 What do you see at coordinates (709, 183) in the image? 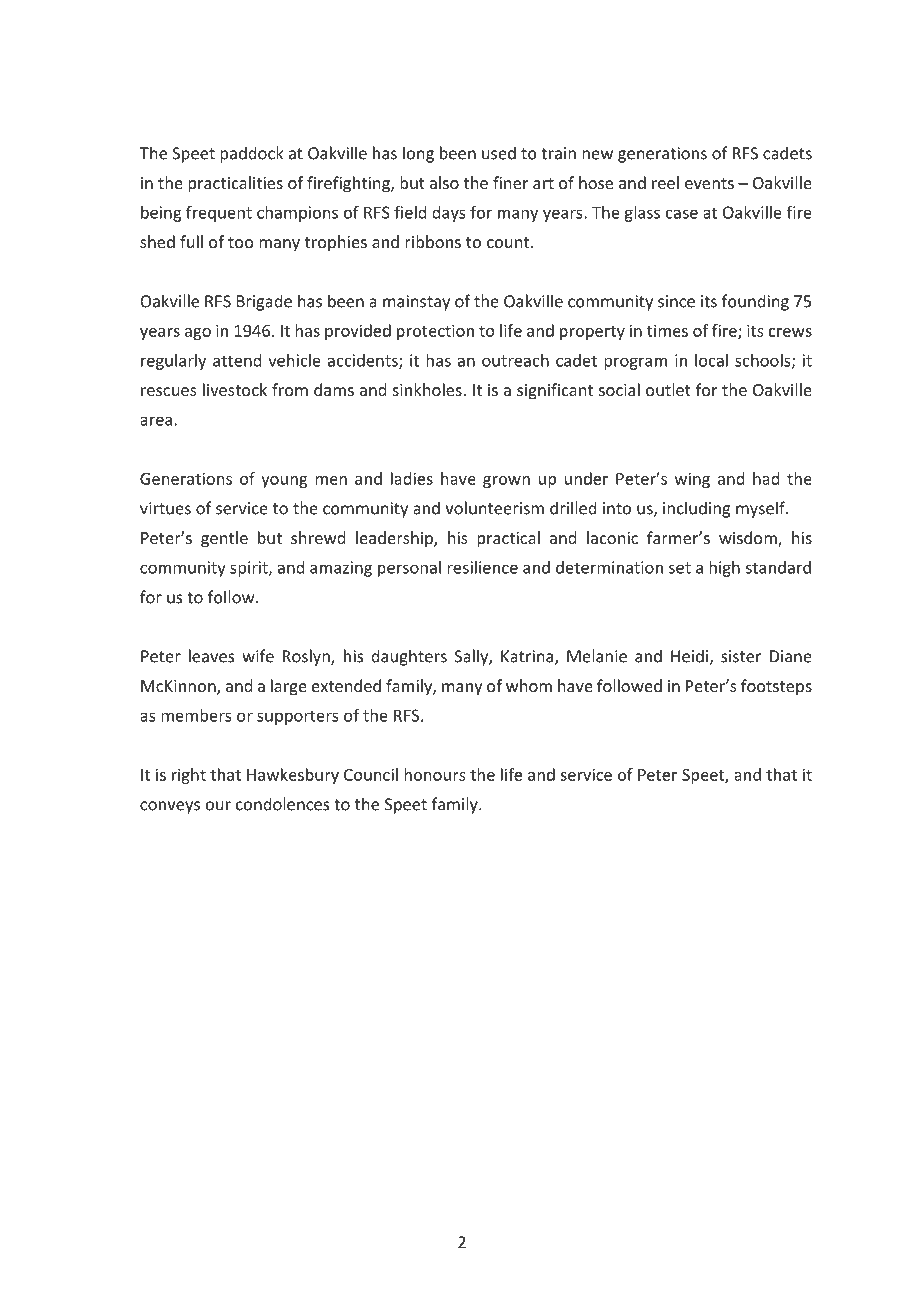
I see `events` at bounding box center [709, 183].
